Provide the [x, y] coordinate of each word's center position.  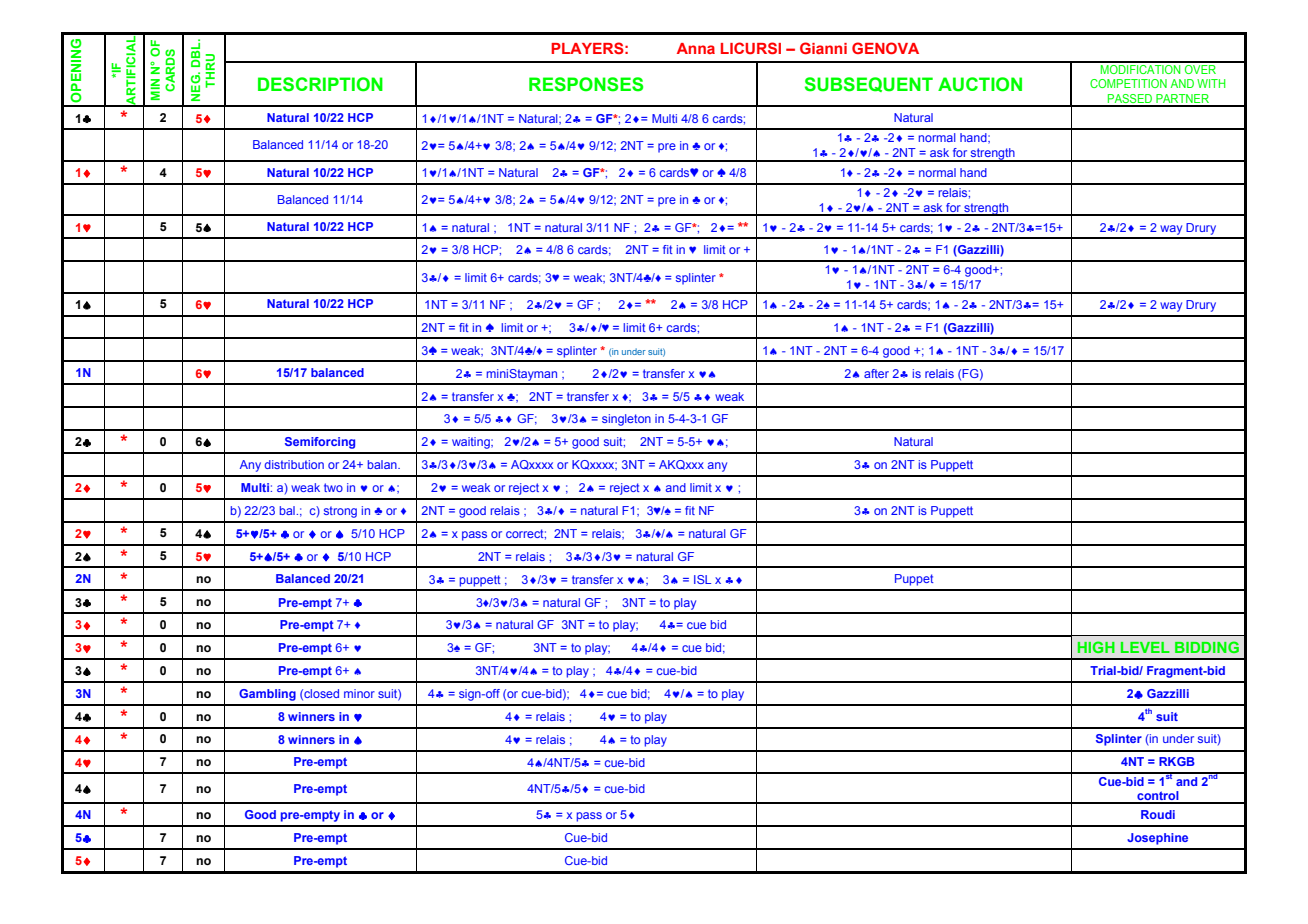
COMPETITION [1128, 83]
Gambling [267, 695]
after [876, 373]
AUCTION [980, 84]
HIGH [1096, 647]
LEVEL [1145, 647]
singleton [626, 420]
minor [359, 693]
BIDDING [1207, 647]
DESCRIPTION [320, 84]
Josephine [1157, 839]
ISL [702, 579]
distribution [294, 464]
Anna [696, 48]
